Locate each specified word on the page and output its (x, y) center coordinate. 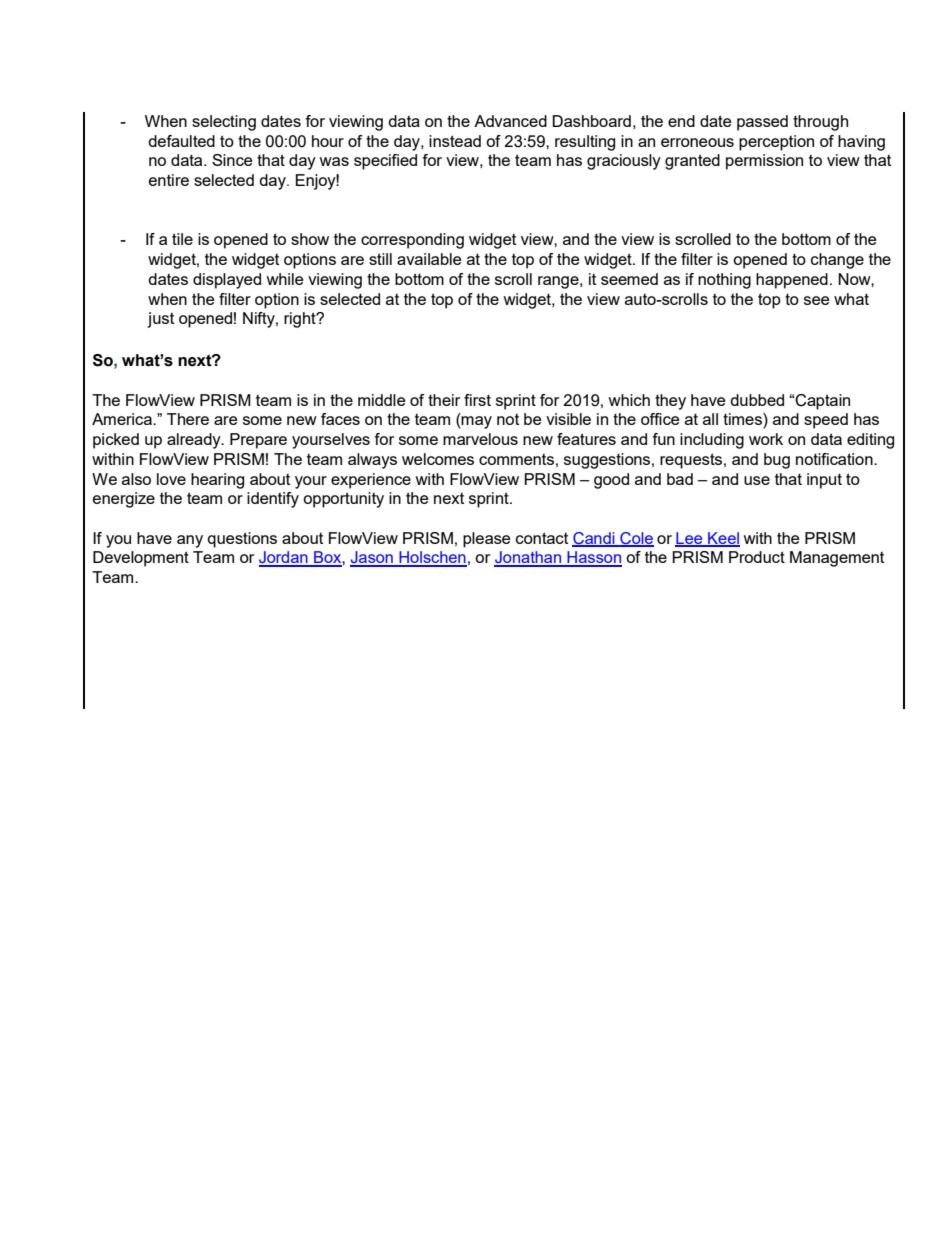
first (477, 400)
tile (182, 239)
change (837, 261)
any (190, 541)
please (487, 540)
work (766, 439)
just (160, 320)
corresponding (412, 241)
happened (792, 281)
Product (757, 557)
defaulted (181, 141)
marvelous (480, 439)
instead (455, 141)
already (195, 441)
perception (776, 143)
